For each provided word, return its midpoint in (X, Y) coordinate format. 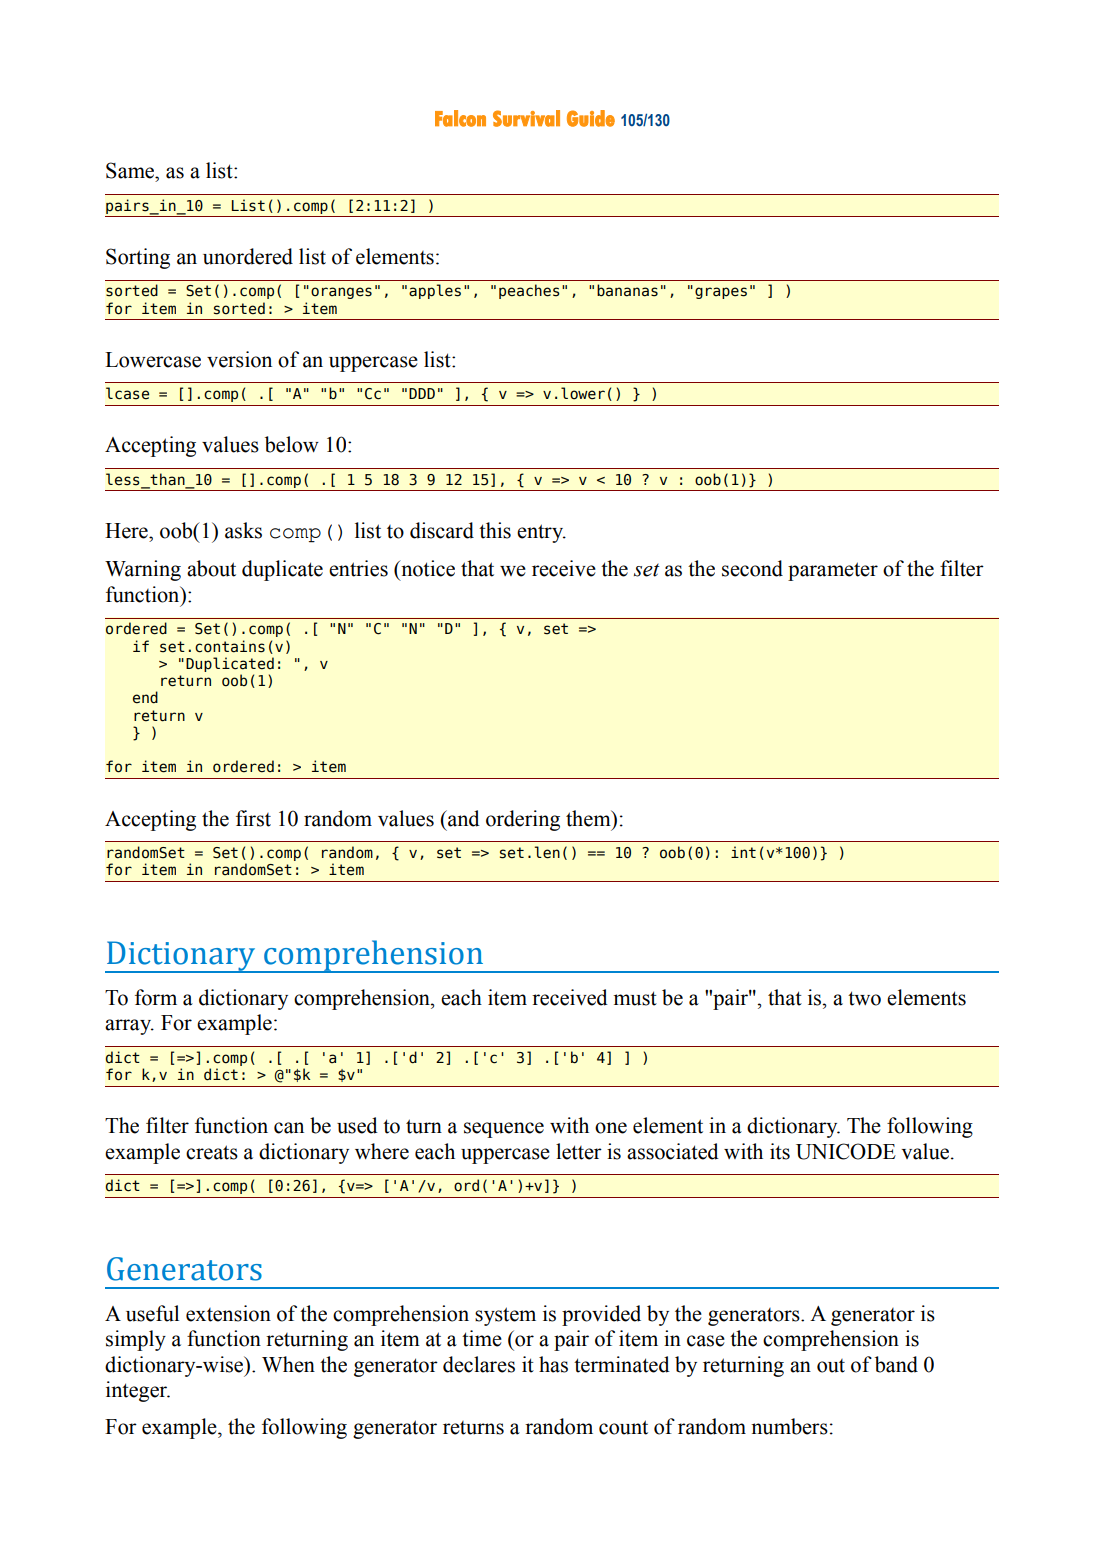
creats (212, 1152)
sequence (504, 1130)
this (495, 530)
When (288, 1364)
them (589, 818)
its (780, 1151)
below (292, 444)
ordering (523, 820)
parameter (833, 571)
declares (479, 1364)
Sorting (138, 258)
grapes (721, 293)
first (253, 818)
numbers (789, 1426)
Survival (526, 118)
